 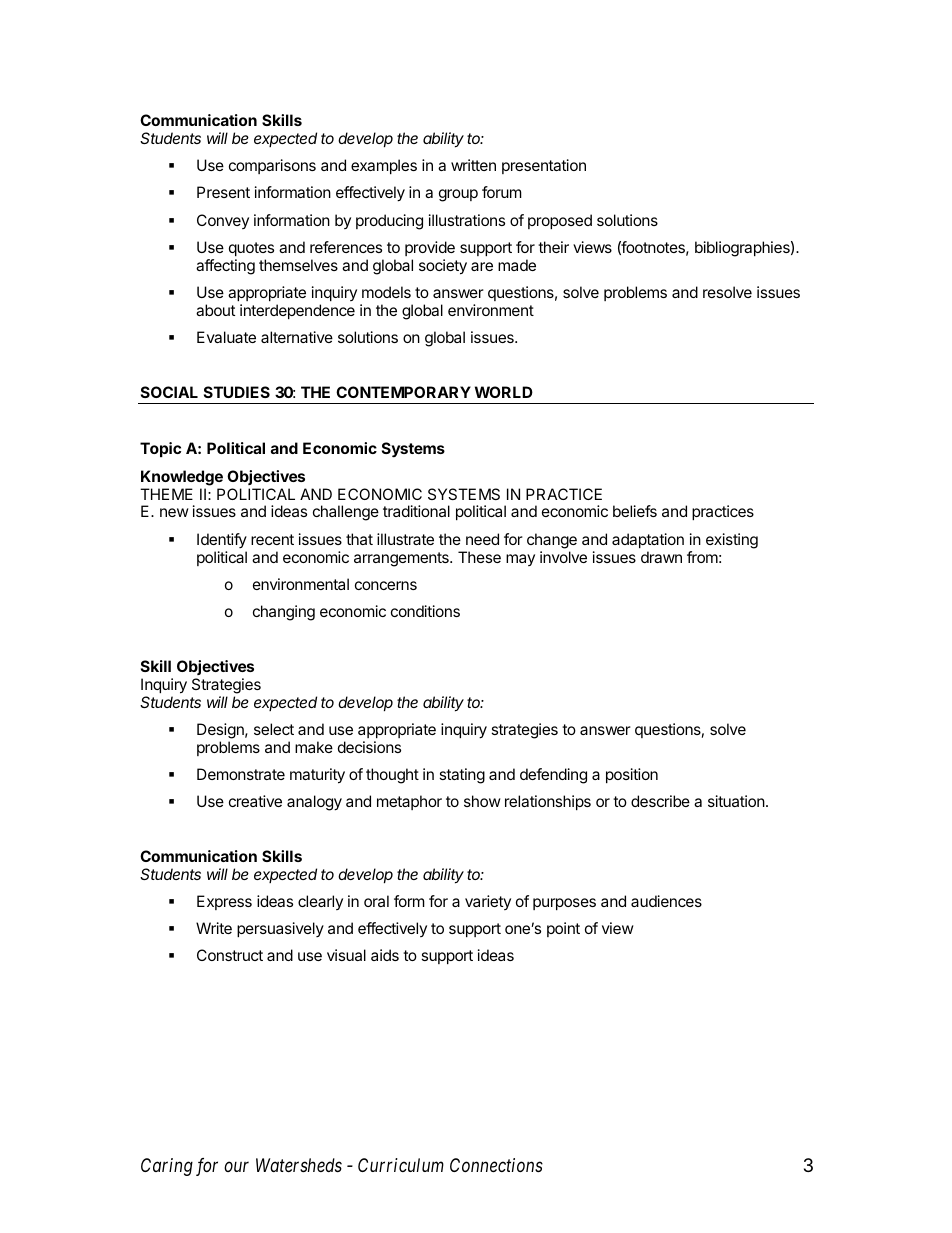 What do you see at coordinates (401, 1165) in the screenshot?
I see `Curriculum` at bounding box center [401, 1165].
